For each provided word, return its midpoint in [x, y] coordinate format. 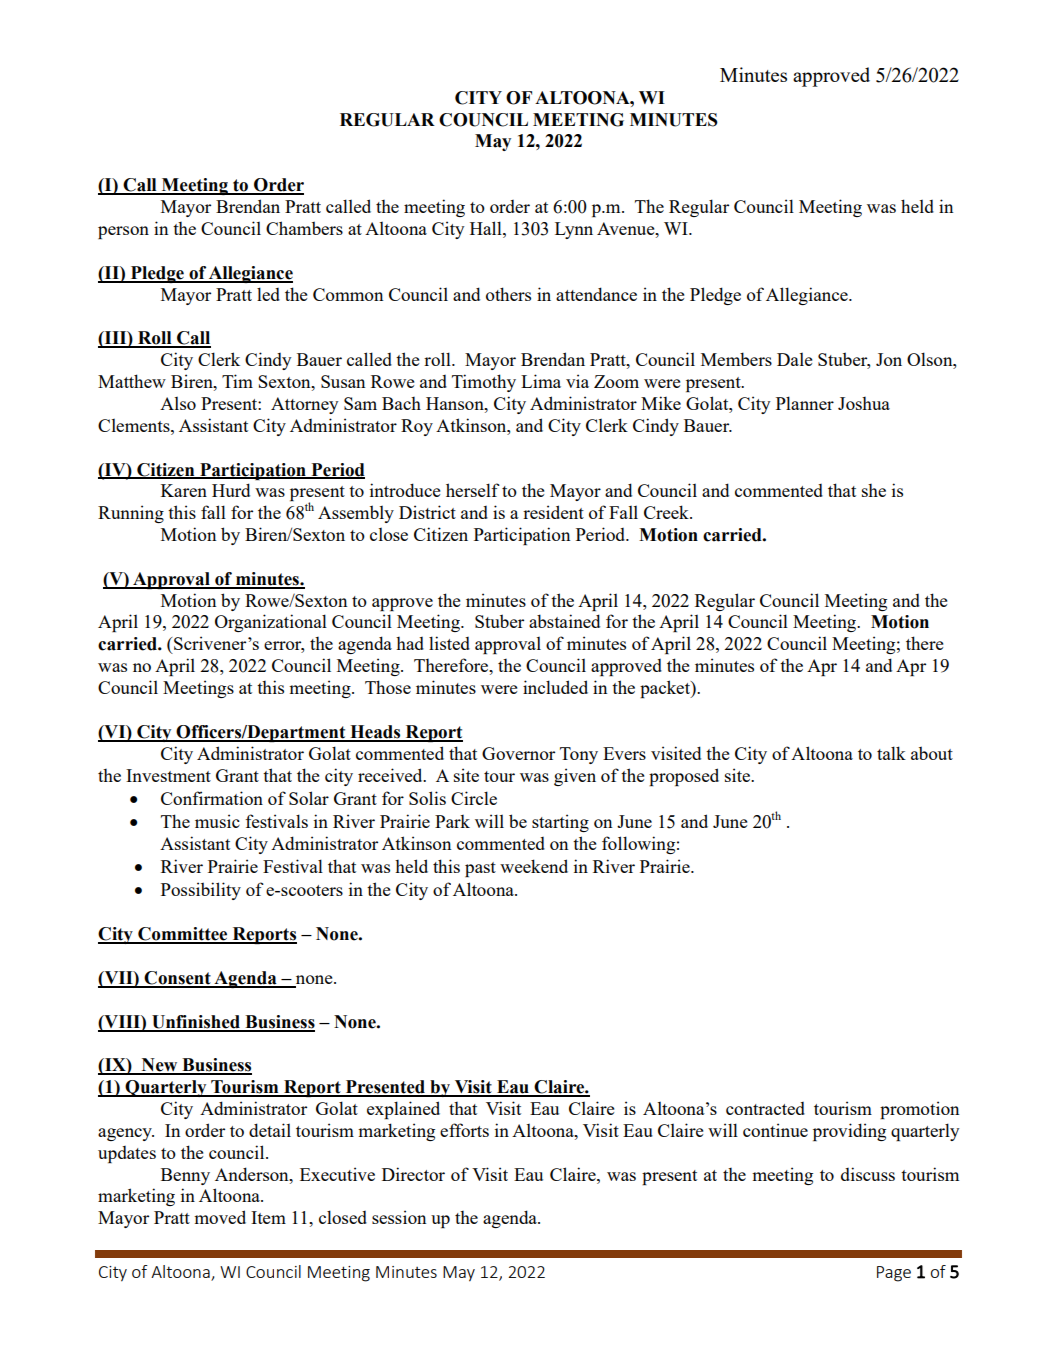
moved [220, 1217]
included [555, 687]
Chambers [304, 228]
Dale [794, 359]
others [508, 294]
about [932, 753]
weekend [534, 866]
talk [891, 753]
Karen [184, 490]
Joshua [864, 403]
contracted [765, 1108]
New [159, 1066]
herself [473, 490]
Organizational [271, 623]
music [217, 821]
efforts [464, 1130]
